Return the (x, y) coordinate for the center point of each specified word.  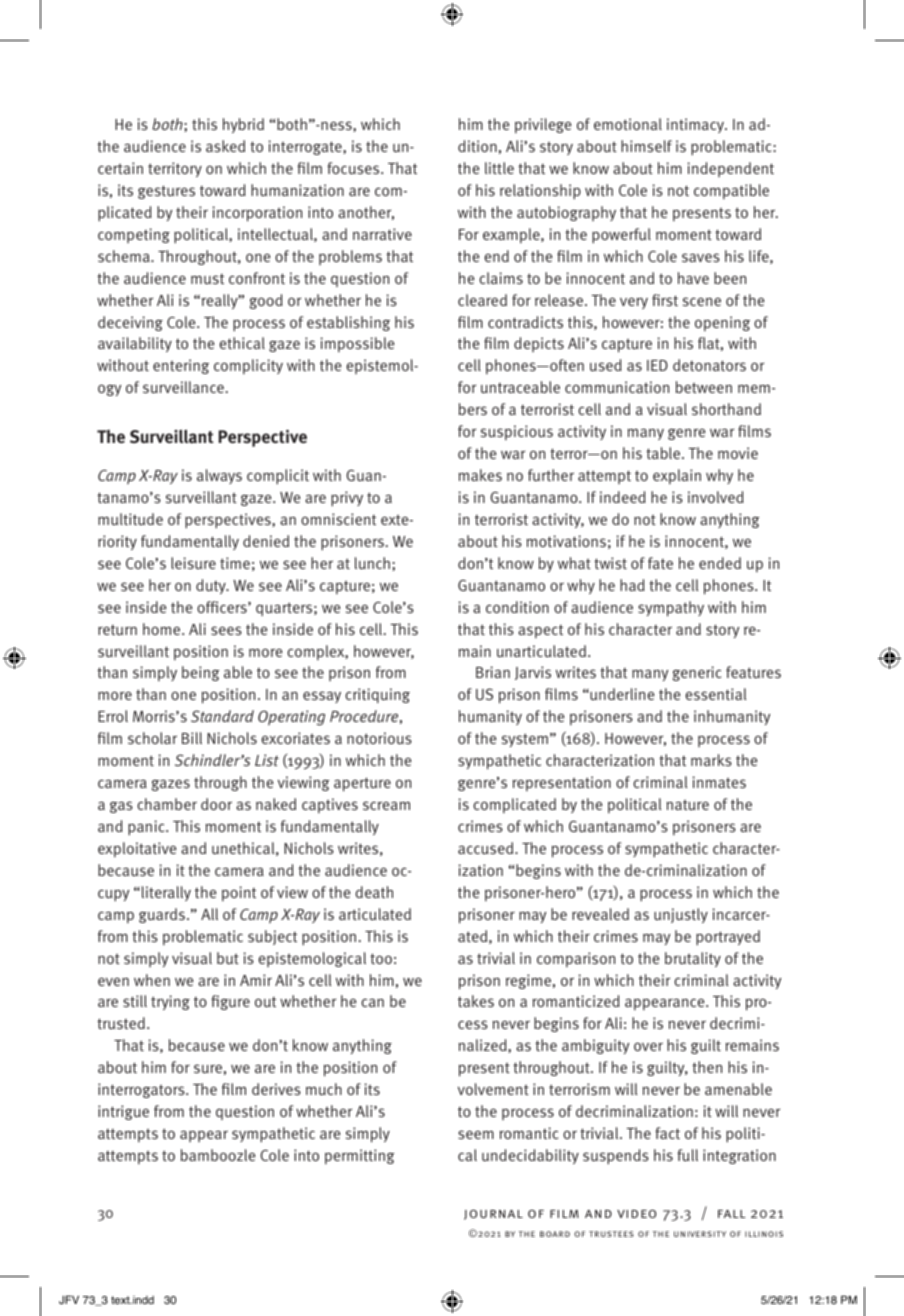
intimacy (697, 125)
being (200, 673)
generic (697, 673)
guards (162, 915)
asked (225, 146)
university (700, 1234)
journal (493, 1215)
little (499, 168)
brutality (693, 959)
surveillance (183, 387)
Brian (493, 672)
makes (480, 475)
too (381, 958)
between (704, 387)
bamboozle (218, 1155)
